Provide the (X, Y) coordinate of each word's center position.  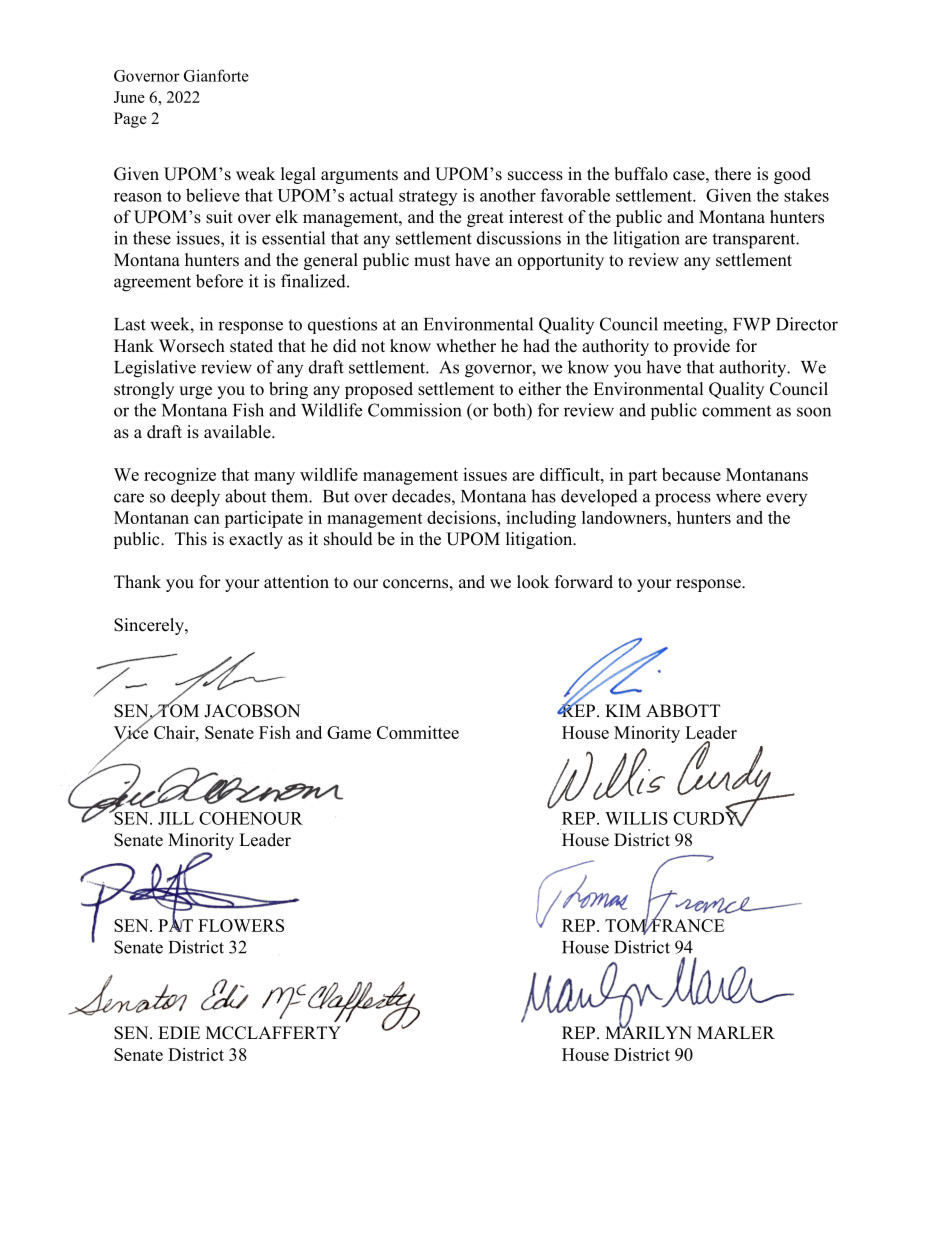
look (533, 582)
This (191, 539)
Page (130, 120)
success (535, 176)
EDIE (179, 1032)
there (733, 174)
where (738, 496)
